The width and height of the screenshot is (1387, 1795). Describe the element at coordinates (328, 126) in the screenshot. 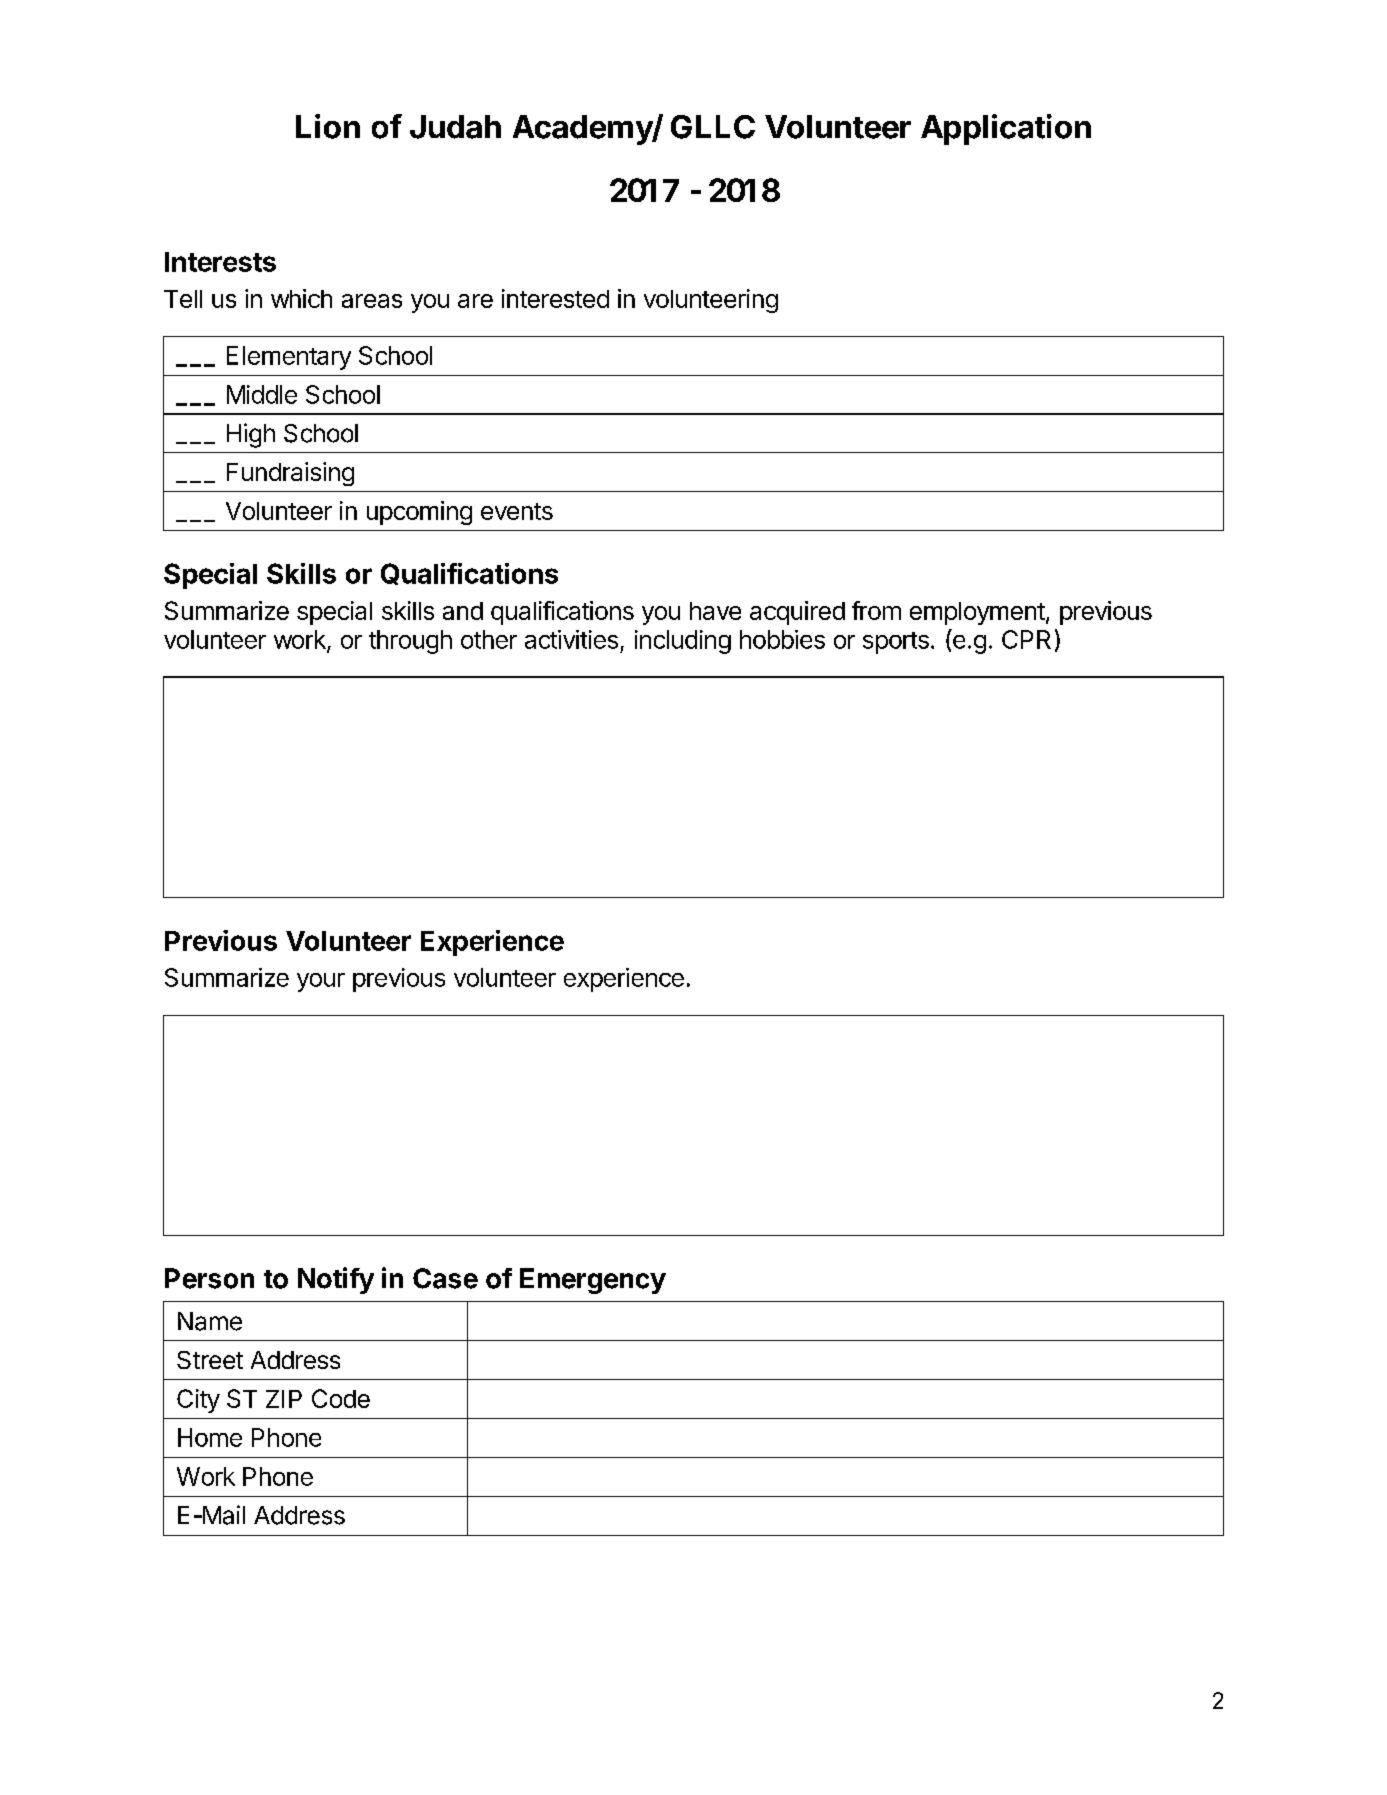

I see `Lion` at that location.
